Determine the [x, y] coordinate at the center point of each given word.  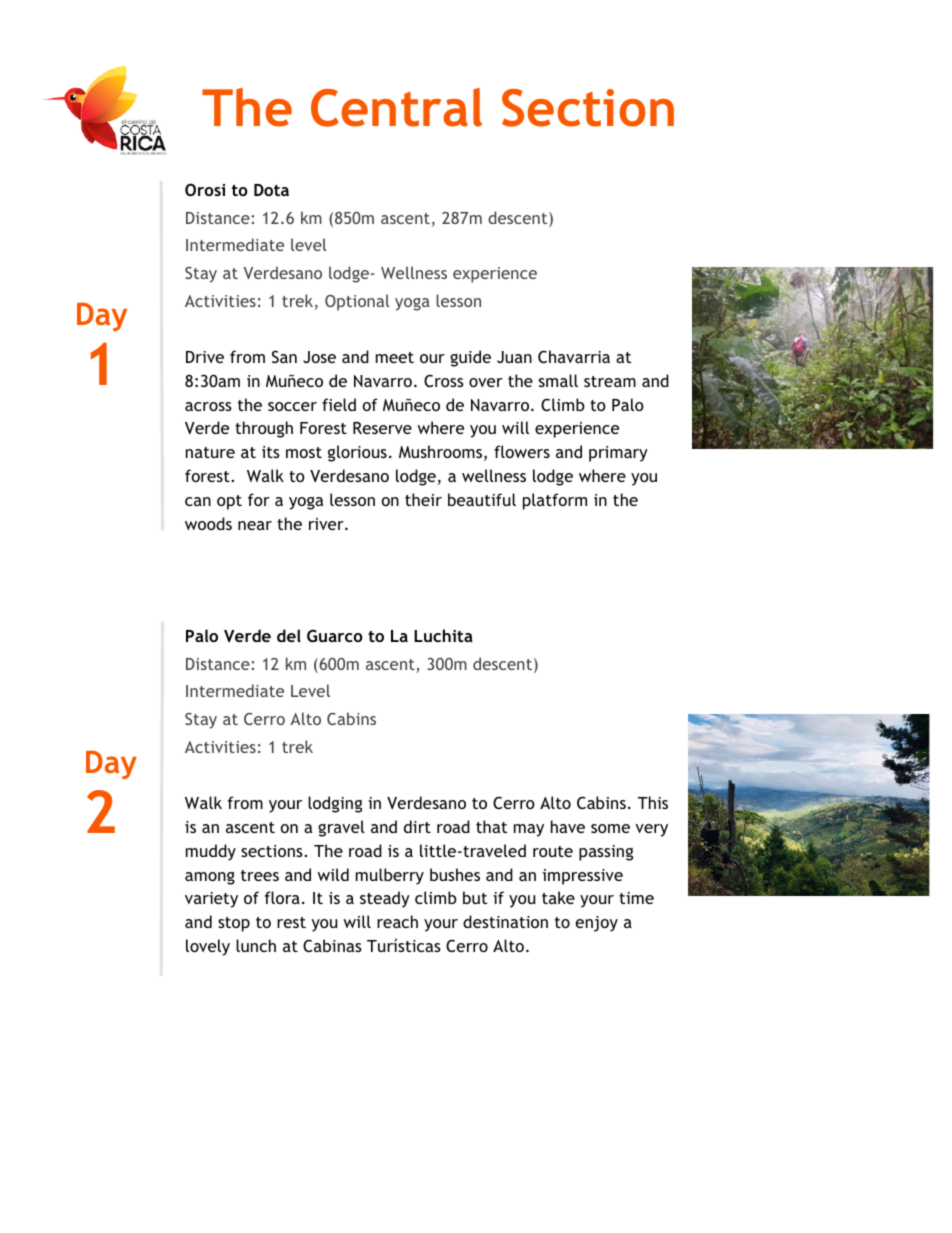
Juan [514, 357]
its [271, 452]
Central [396, 107]
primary [618, 454]
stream [610, 381]
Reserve [382, 428]
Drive [205, 357]
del [289, 635]
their [423, 499]
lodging [335, 804]
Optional [357, 302]
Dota [271, 190]
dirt [417, 826]
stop [234, 924]
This [653, 802]
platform [555, 501]
